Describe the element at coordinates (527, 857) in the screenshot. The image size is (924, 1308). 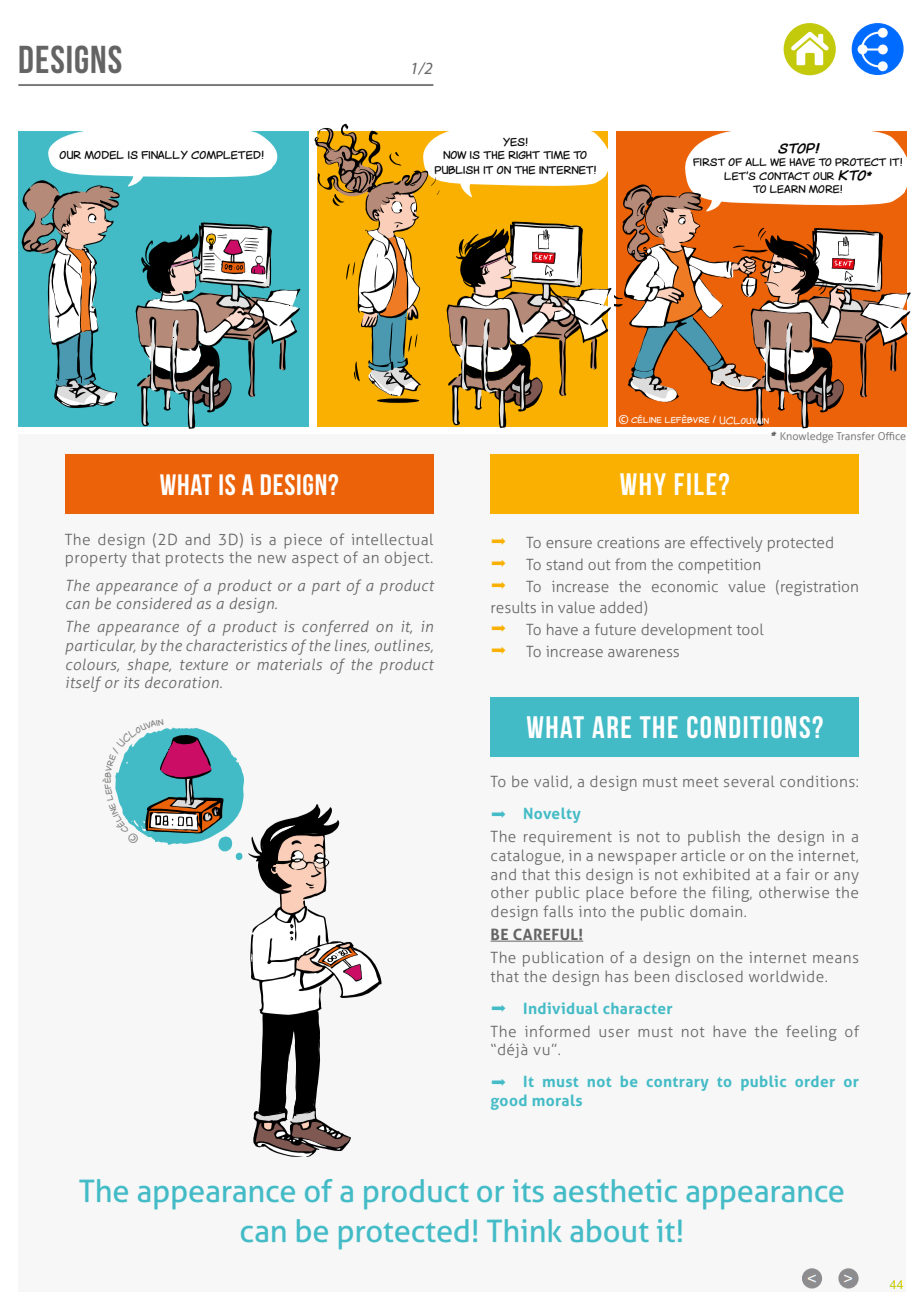
I see `catalogue` at that location.
